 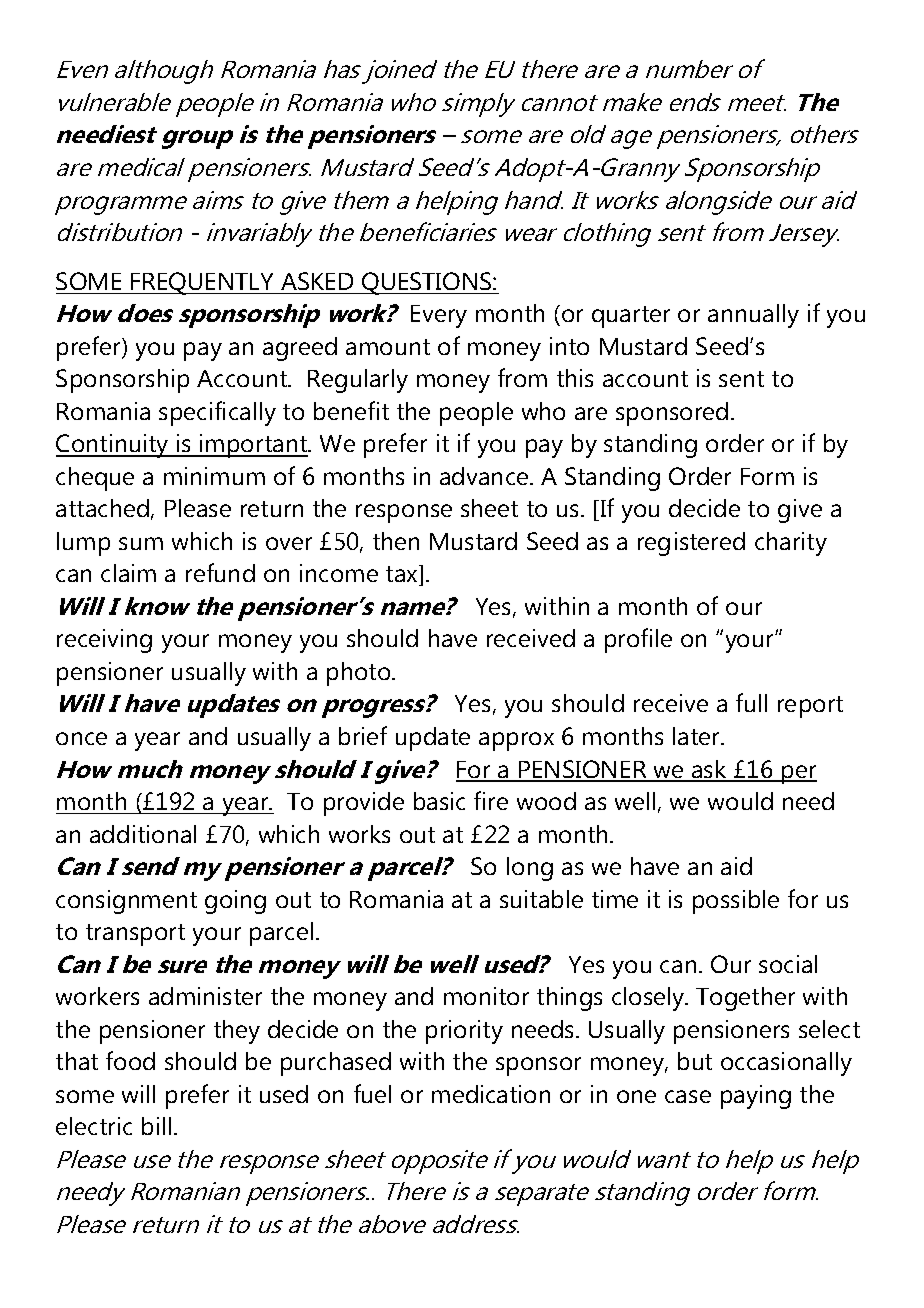 I want to click on FREQUENTLY, so click(x=203, y=283).
